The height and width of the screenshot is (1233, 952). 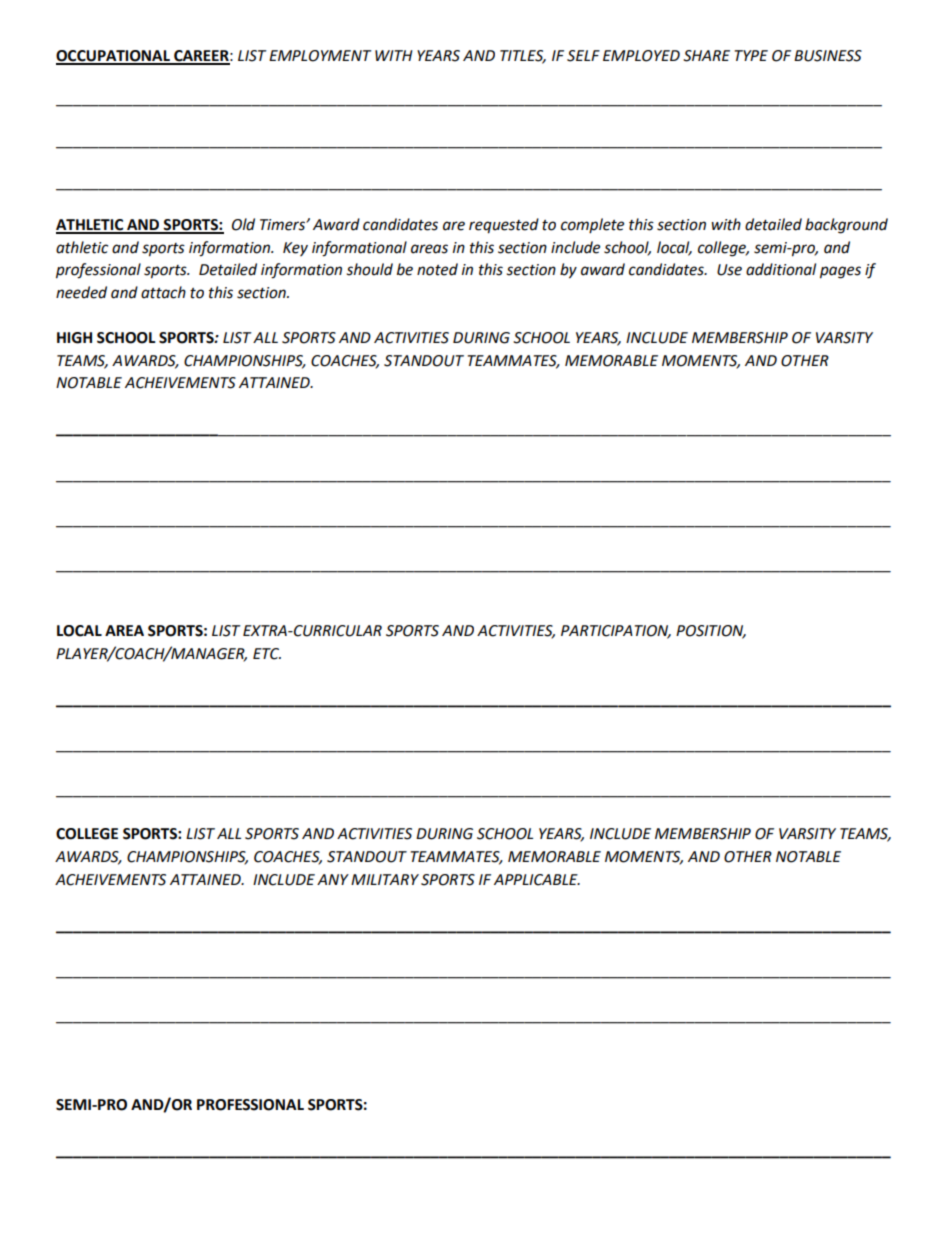 What do you see at coordinates (114, 57) in the screenshot?
I see `OCCUPATIONAL` at bounding box center [114, 57].
